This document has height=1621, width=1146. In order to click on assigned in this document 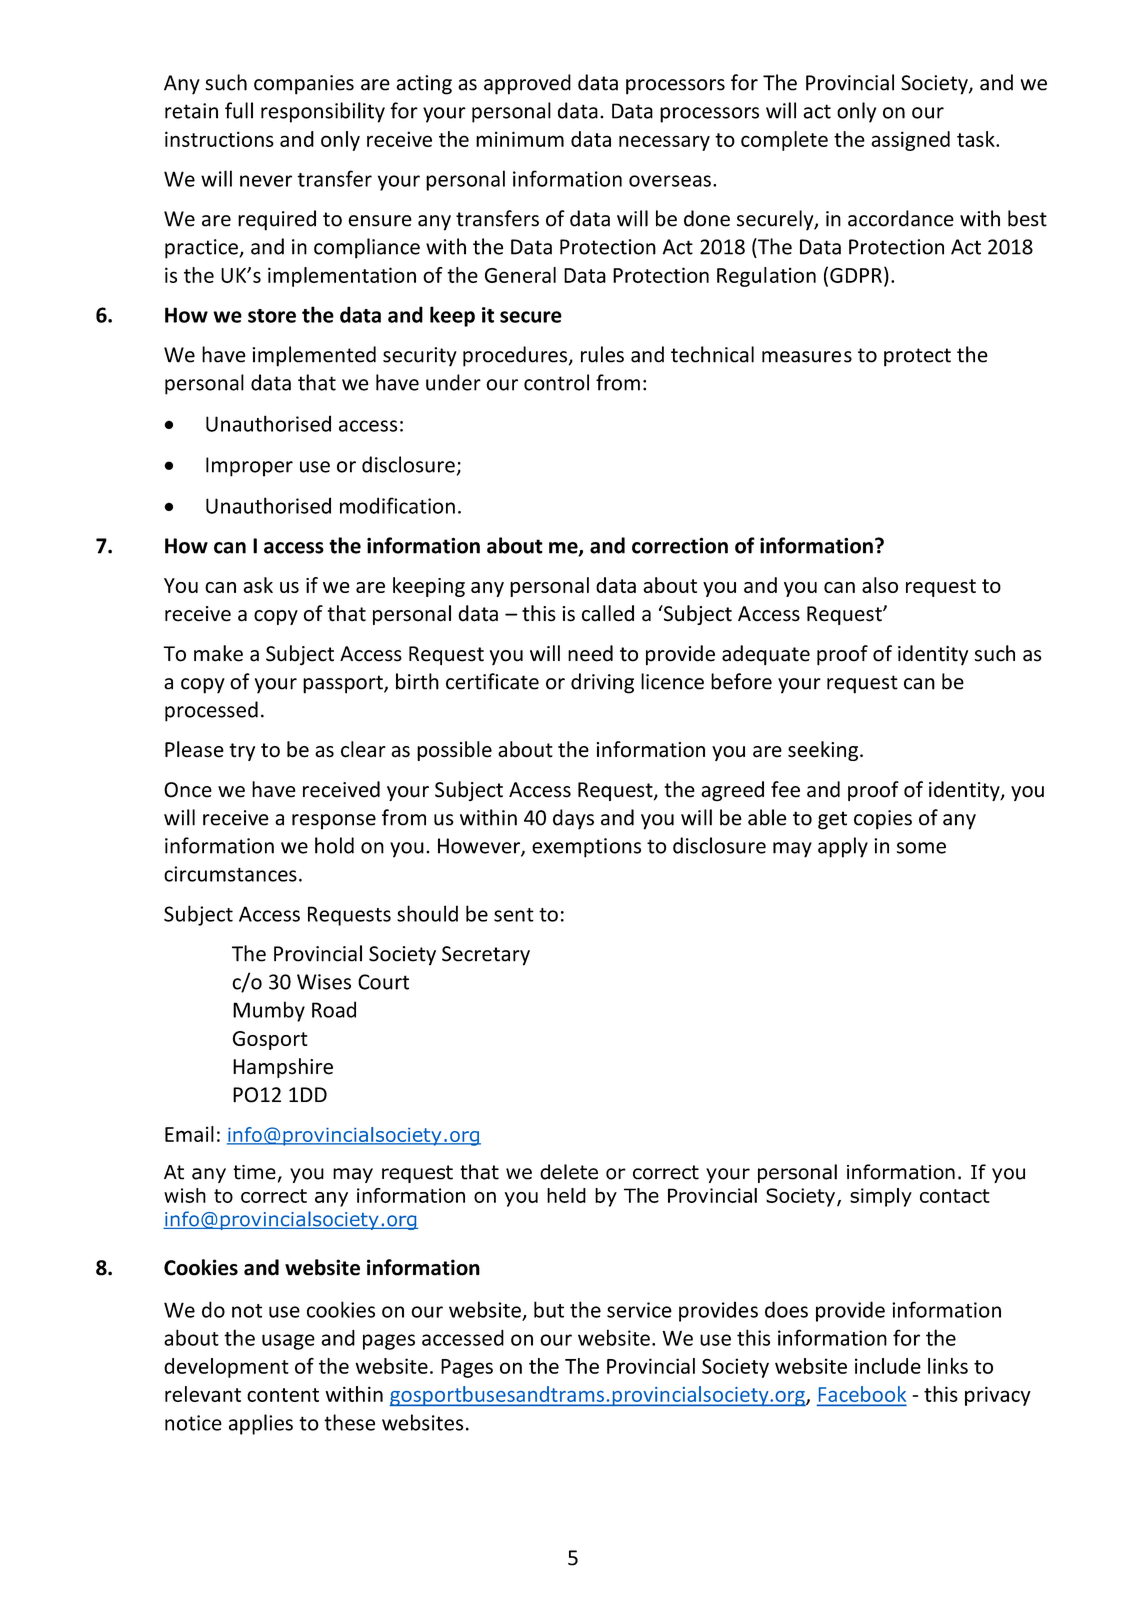, I will do `click(910, 141)`.
